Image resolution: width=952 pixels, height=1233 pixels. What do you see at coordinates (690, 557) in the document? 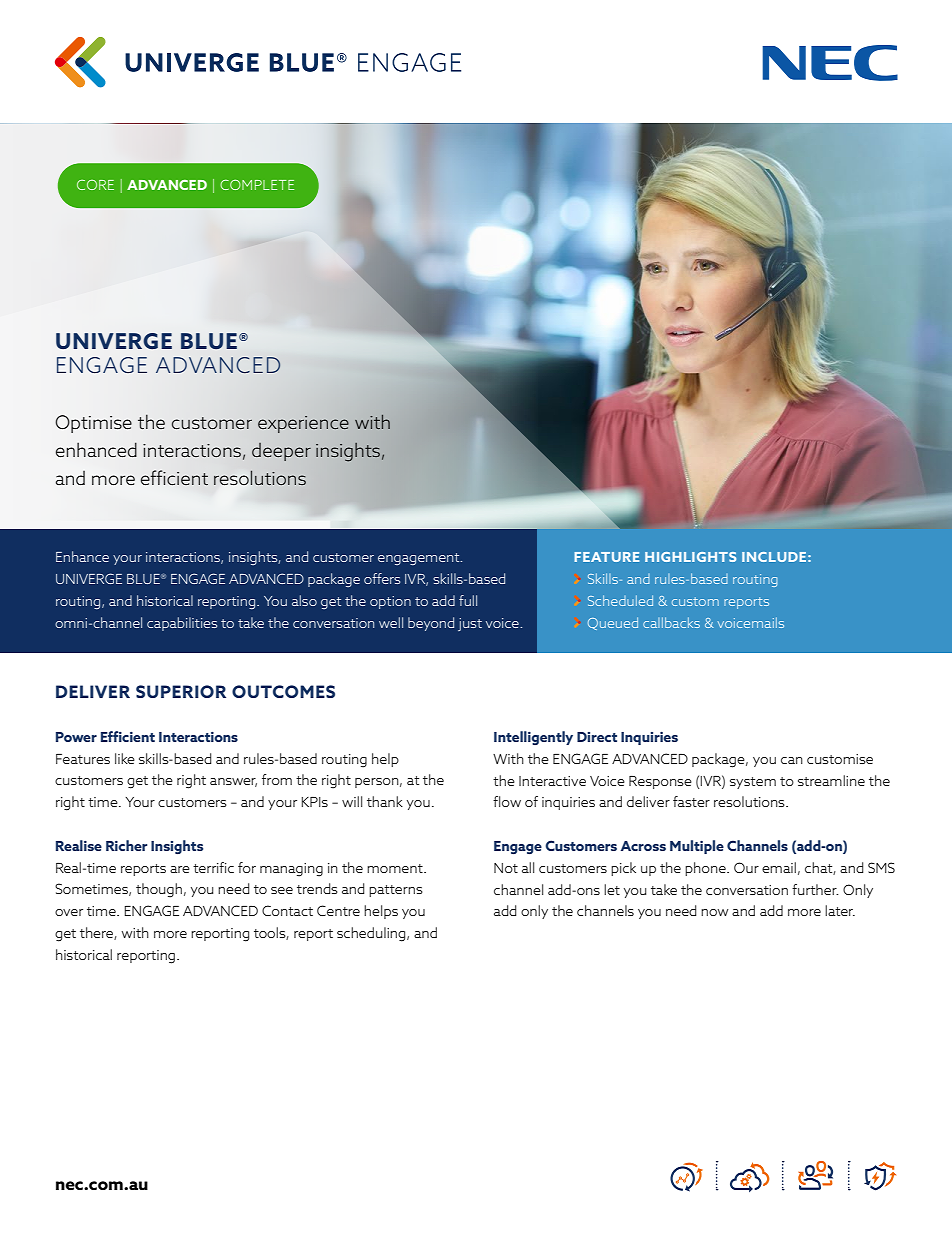
I see `HIGHLIGHTS` at bounding box center [690, 557].
